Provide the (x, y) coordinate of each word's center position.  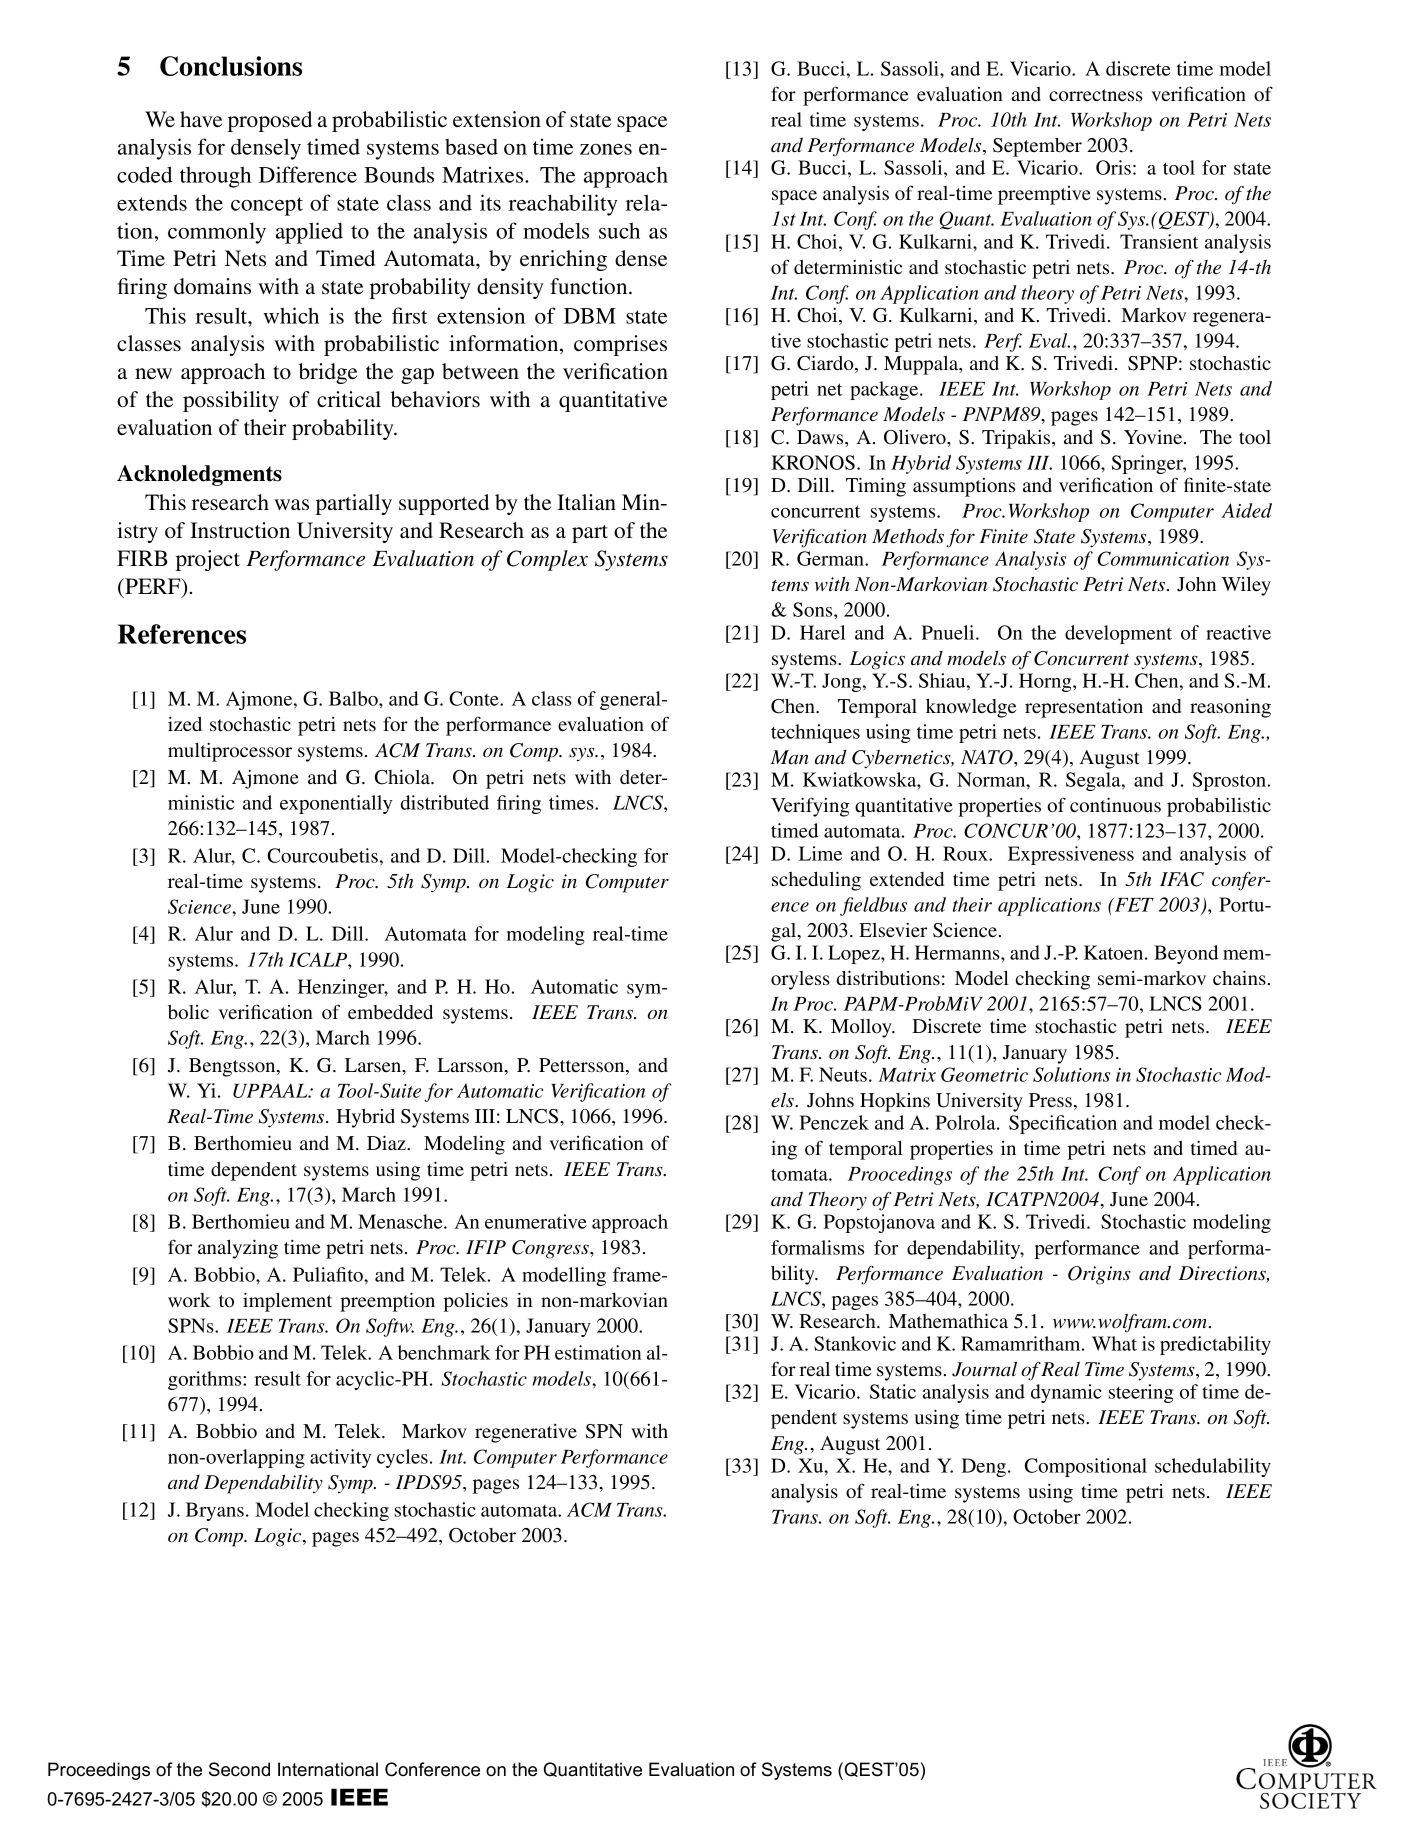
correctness (1096, 95)
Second (239, 1769)
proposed (270, 121)
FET (1133, 905)
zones (606, 149)
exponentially (336, 804)
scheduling (816, 881)
